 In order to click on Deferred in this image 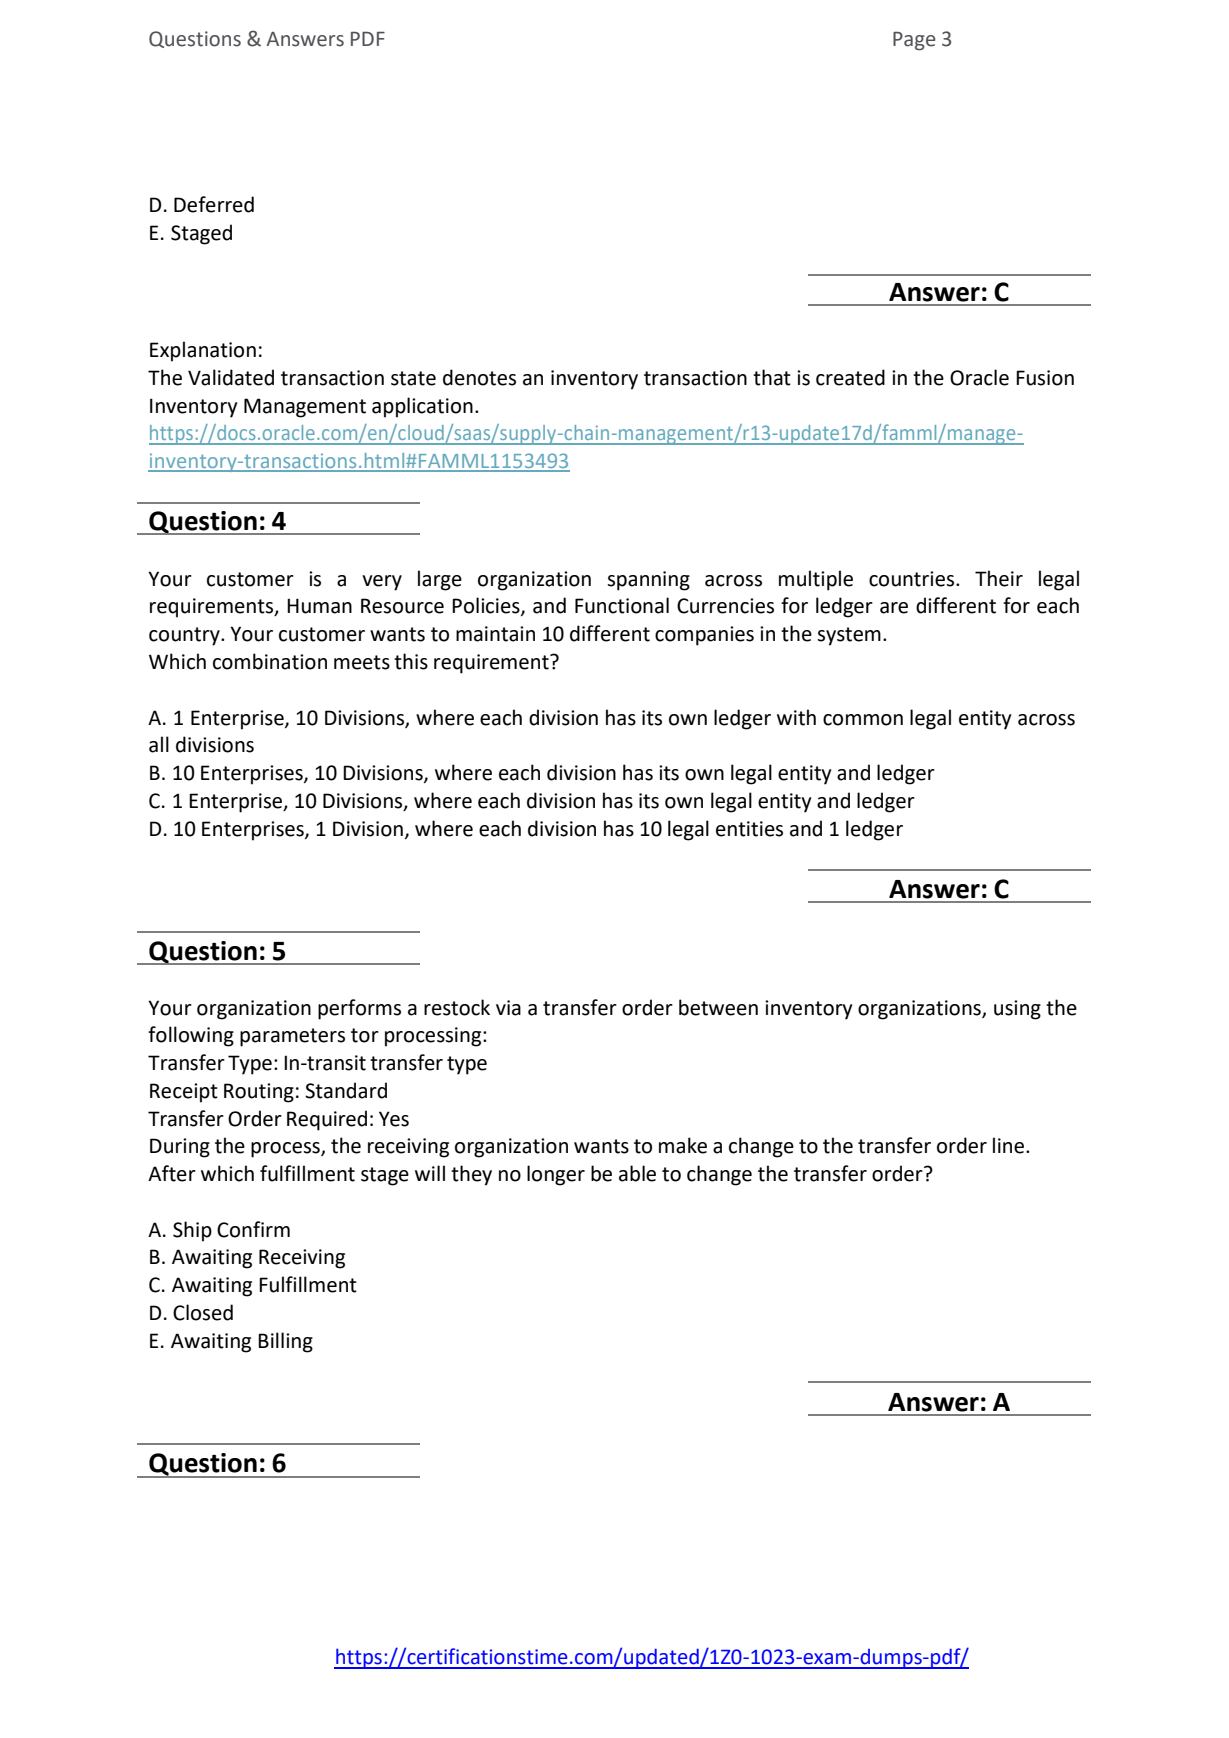, I will do `click(214, 204)`.
